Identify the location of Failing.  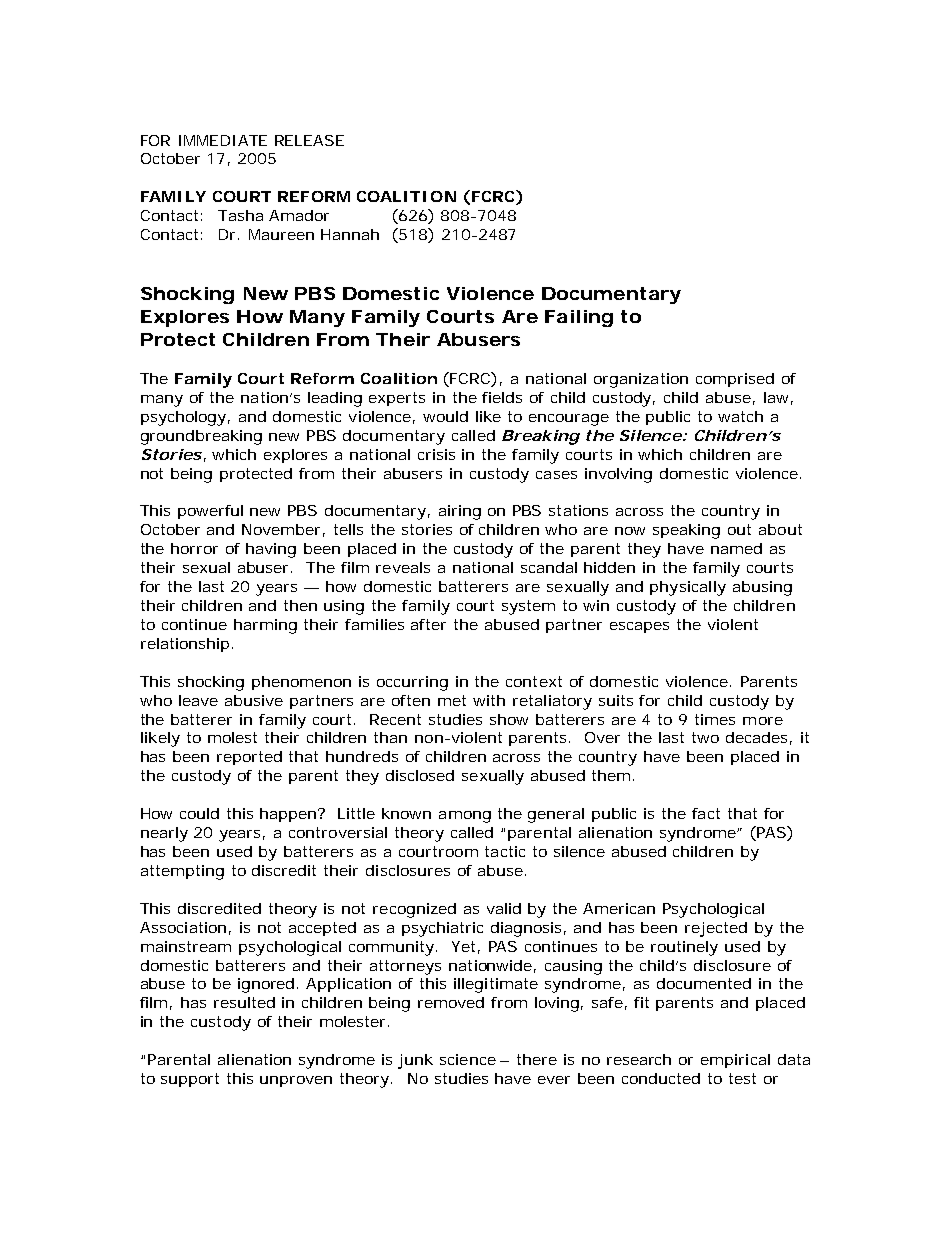
(579, 318).
